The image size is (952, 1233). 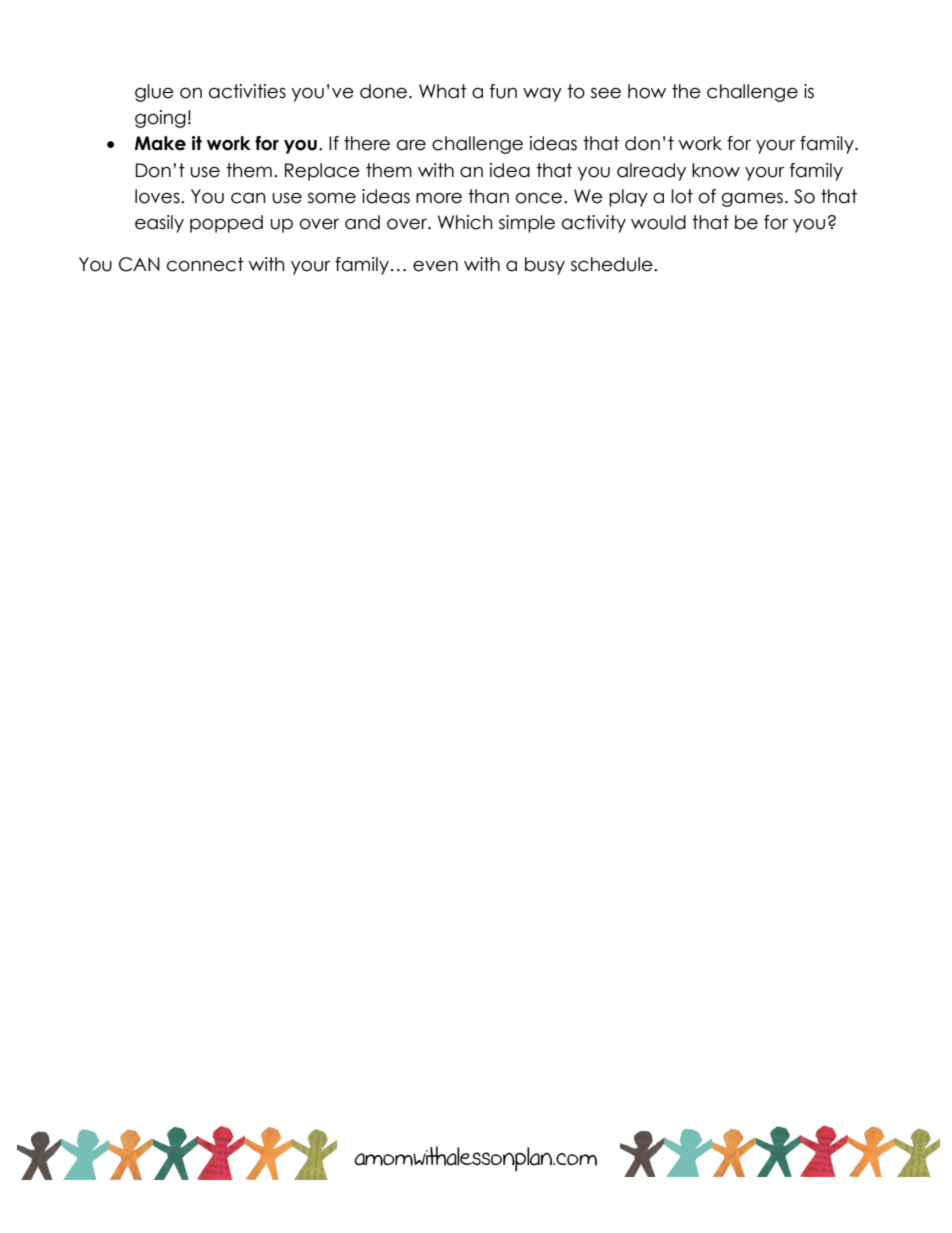 I want to click on know, so click(x=716, y=170).
